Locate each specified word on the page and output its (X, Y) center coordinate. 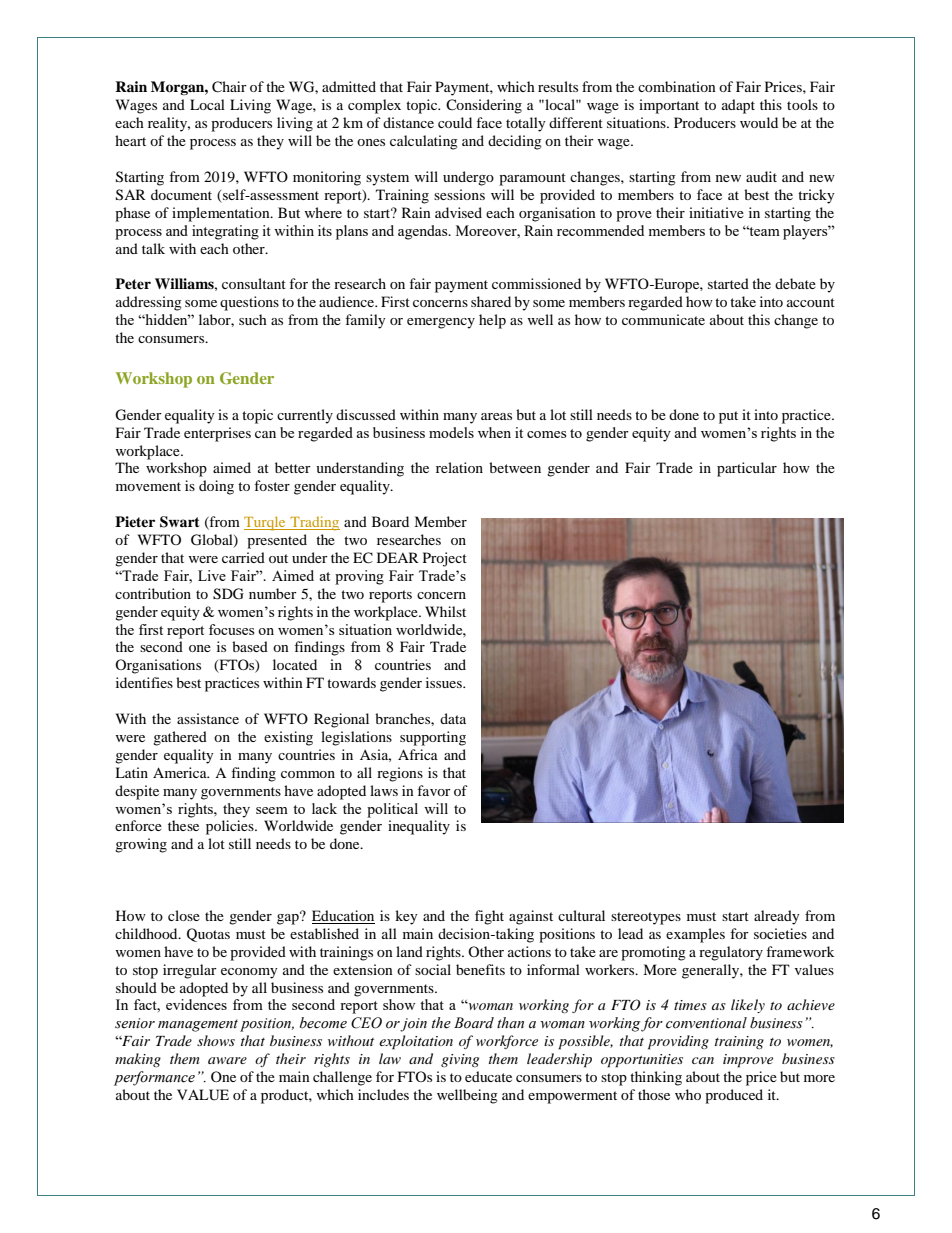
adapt (738, 106)
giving (460, 1060)
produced (734, 1096)
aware (227, 1060)
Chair (229, 87)
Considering (484, 106)
